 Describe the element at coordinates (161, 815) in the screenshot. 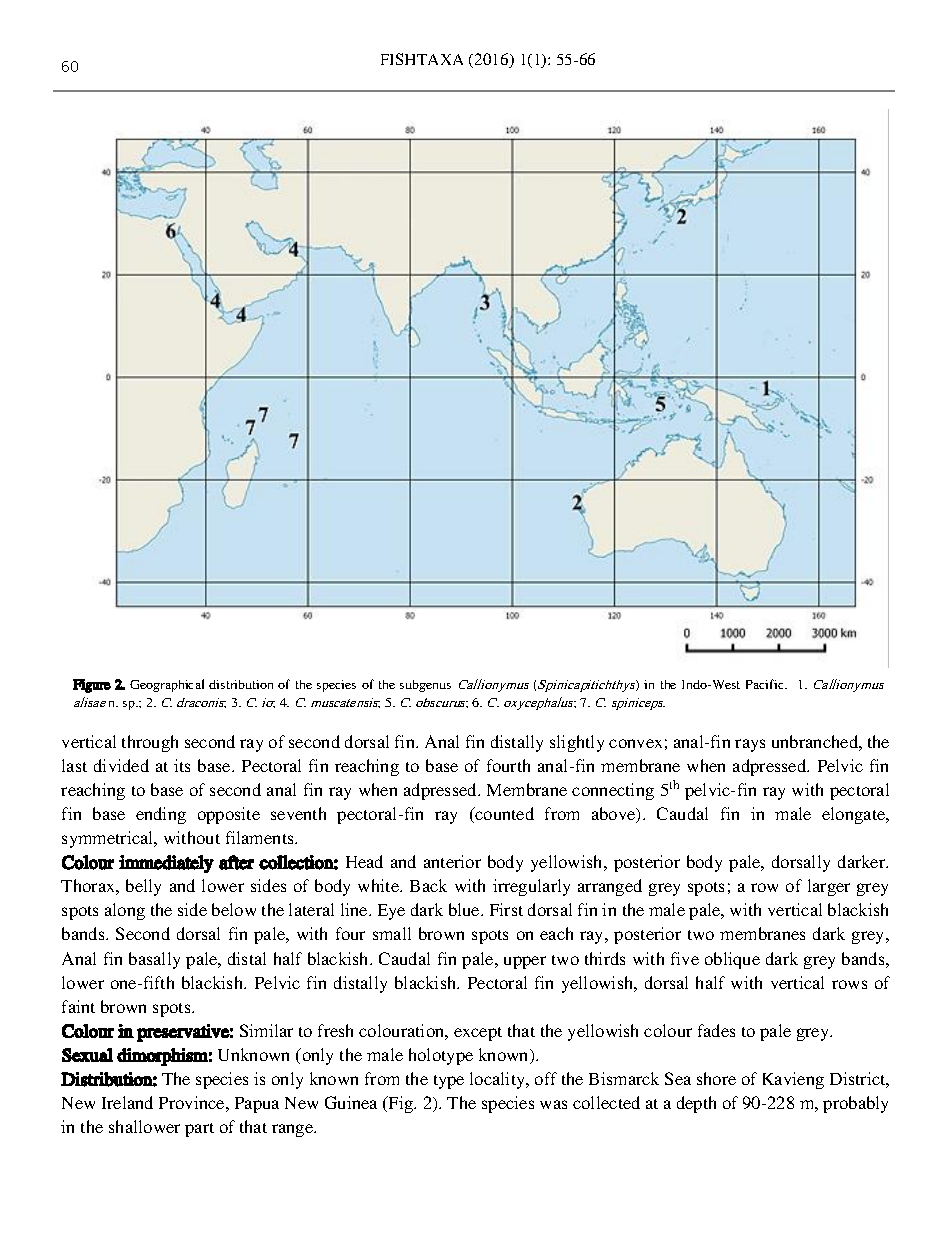

I see `ending` at that location.
